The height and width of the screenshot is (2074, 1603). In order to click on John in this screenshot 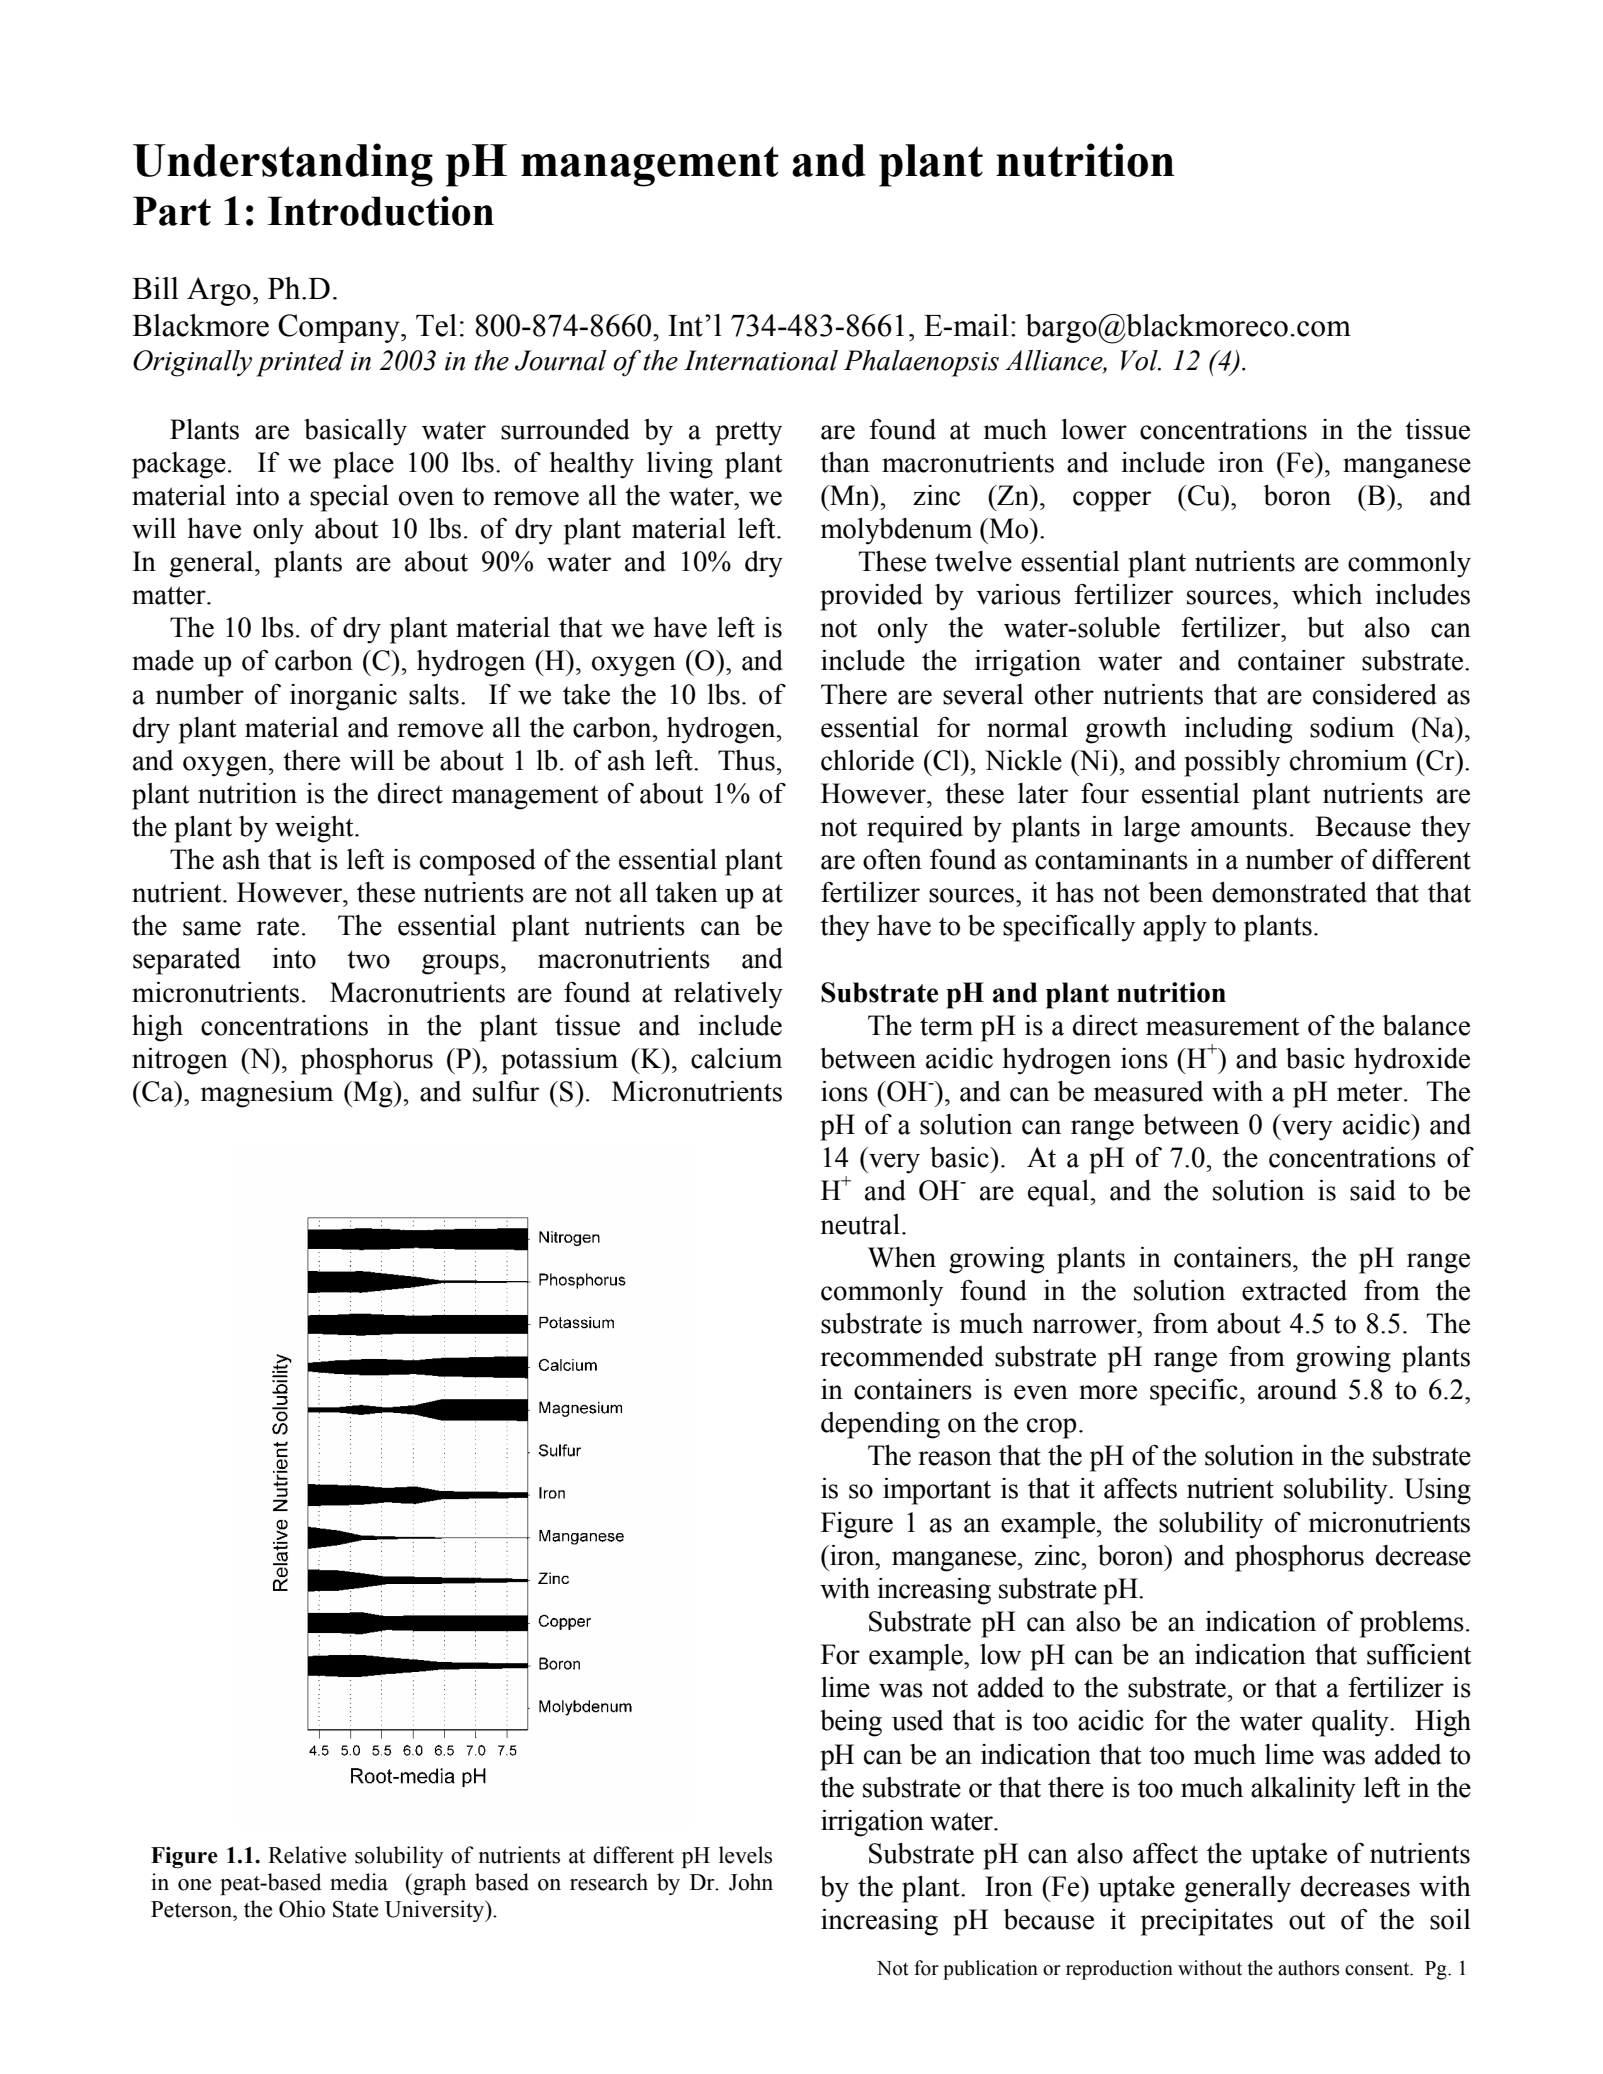, I will do `click(751, 1882)`.
